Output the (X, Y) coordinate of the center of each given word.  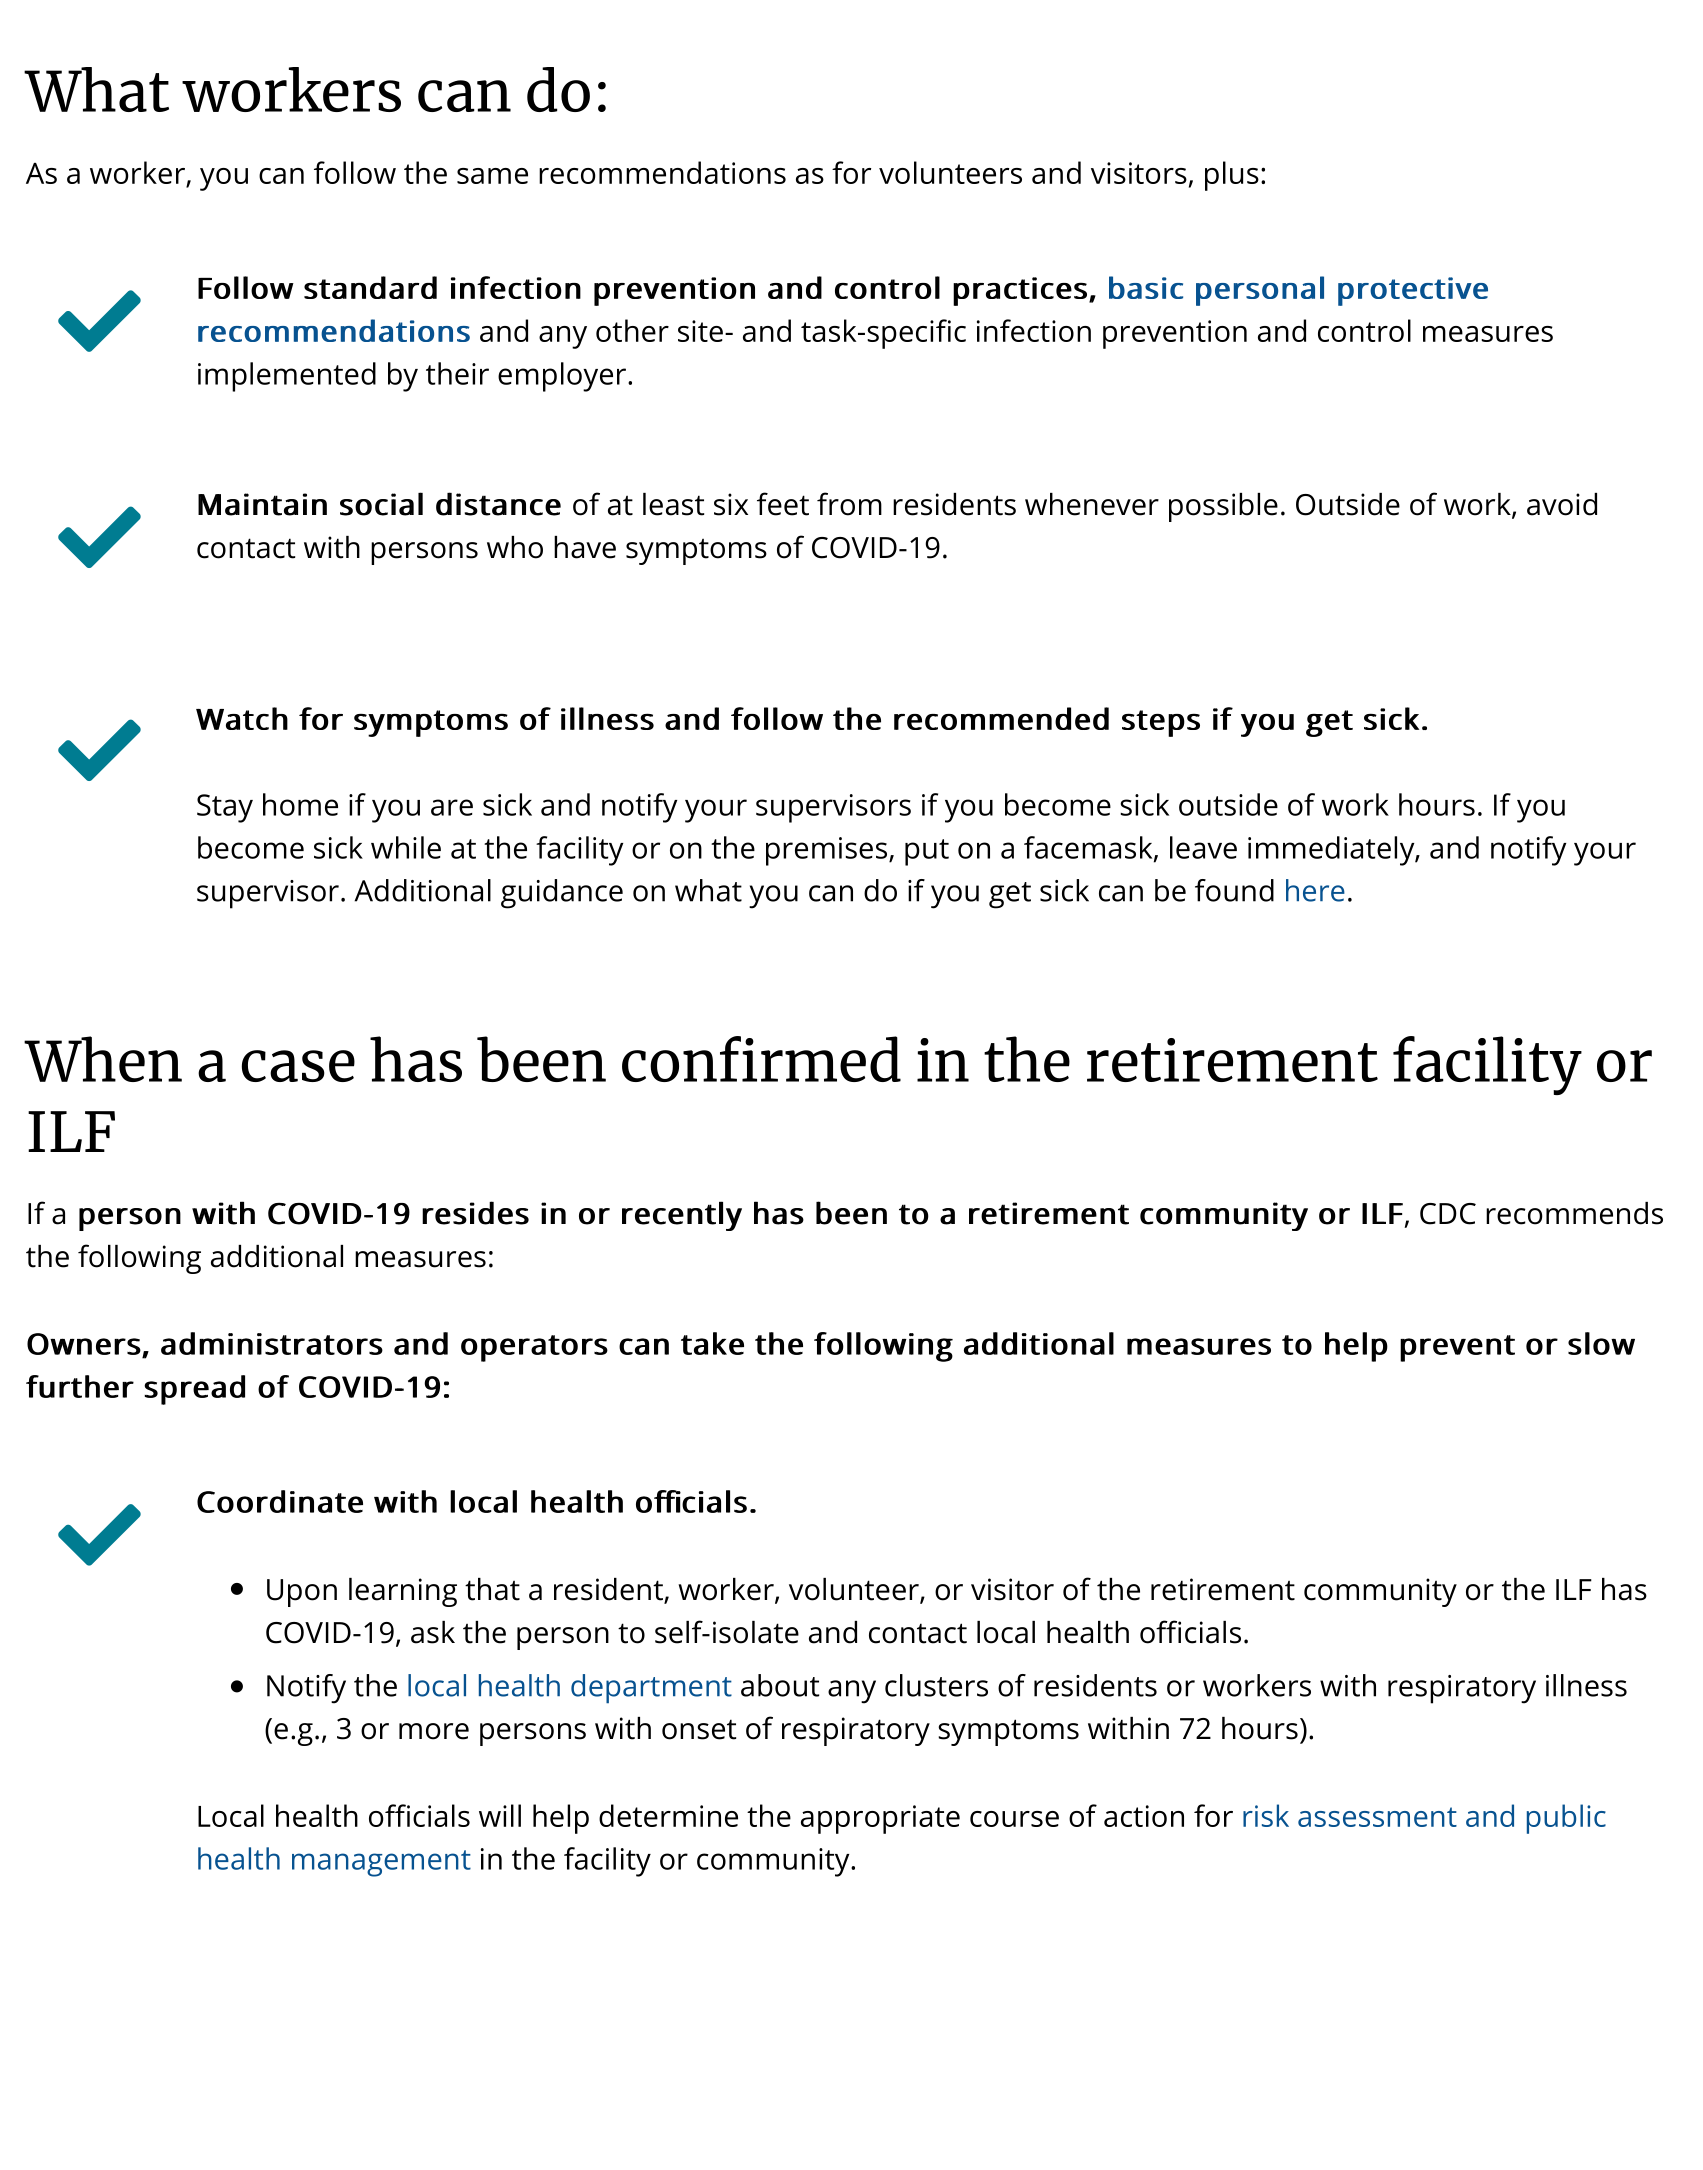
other (632, 330)
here (1315, 890)
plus (1232, 176)
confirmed (761, 1059)
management (381, 1863)
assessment (1377, 1817)
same (492, 176)
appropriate (880, 1819)
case (298, 1066)
